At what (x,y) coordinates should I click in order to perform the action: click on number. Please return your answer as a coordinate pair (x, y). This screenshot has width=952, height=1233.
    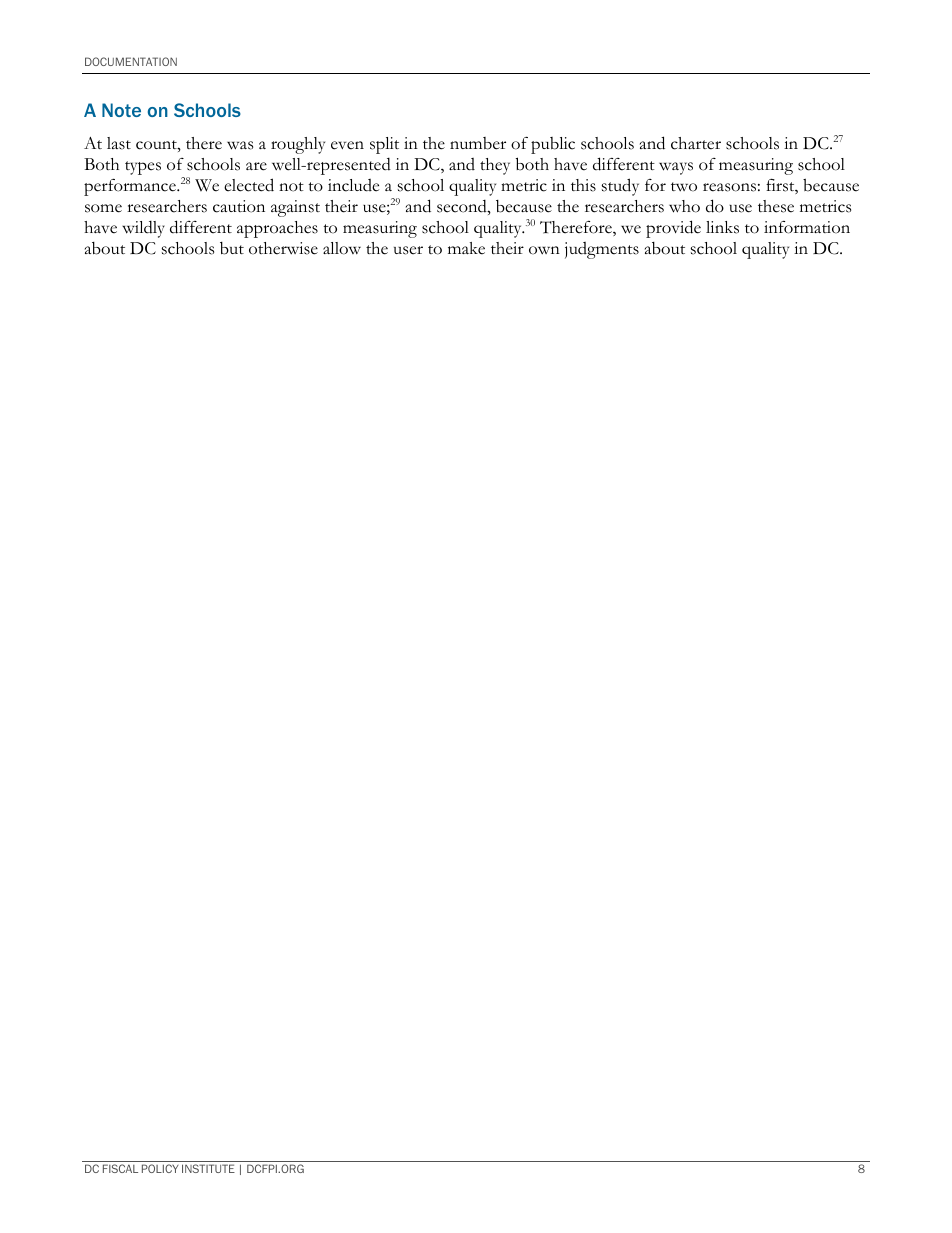
    Looking at the image, I should click on (478, 143).
